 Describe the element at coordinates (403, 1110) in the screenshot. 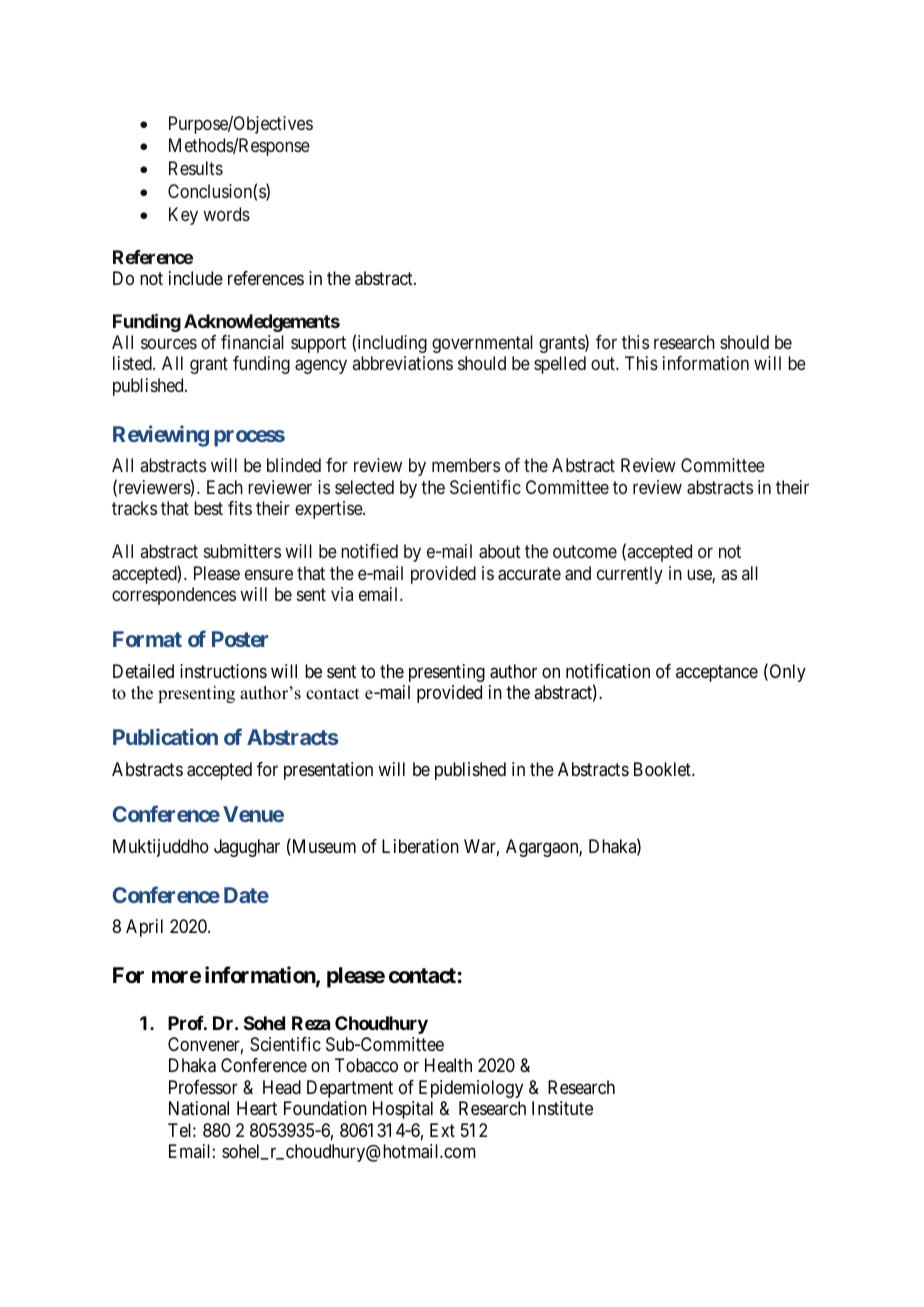

I see `Hospital` at that location.
